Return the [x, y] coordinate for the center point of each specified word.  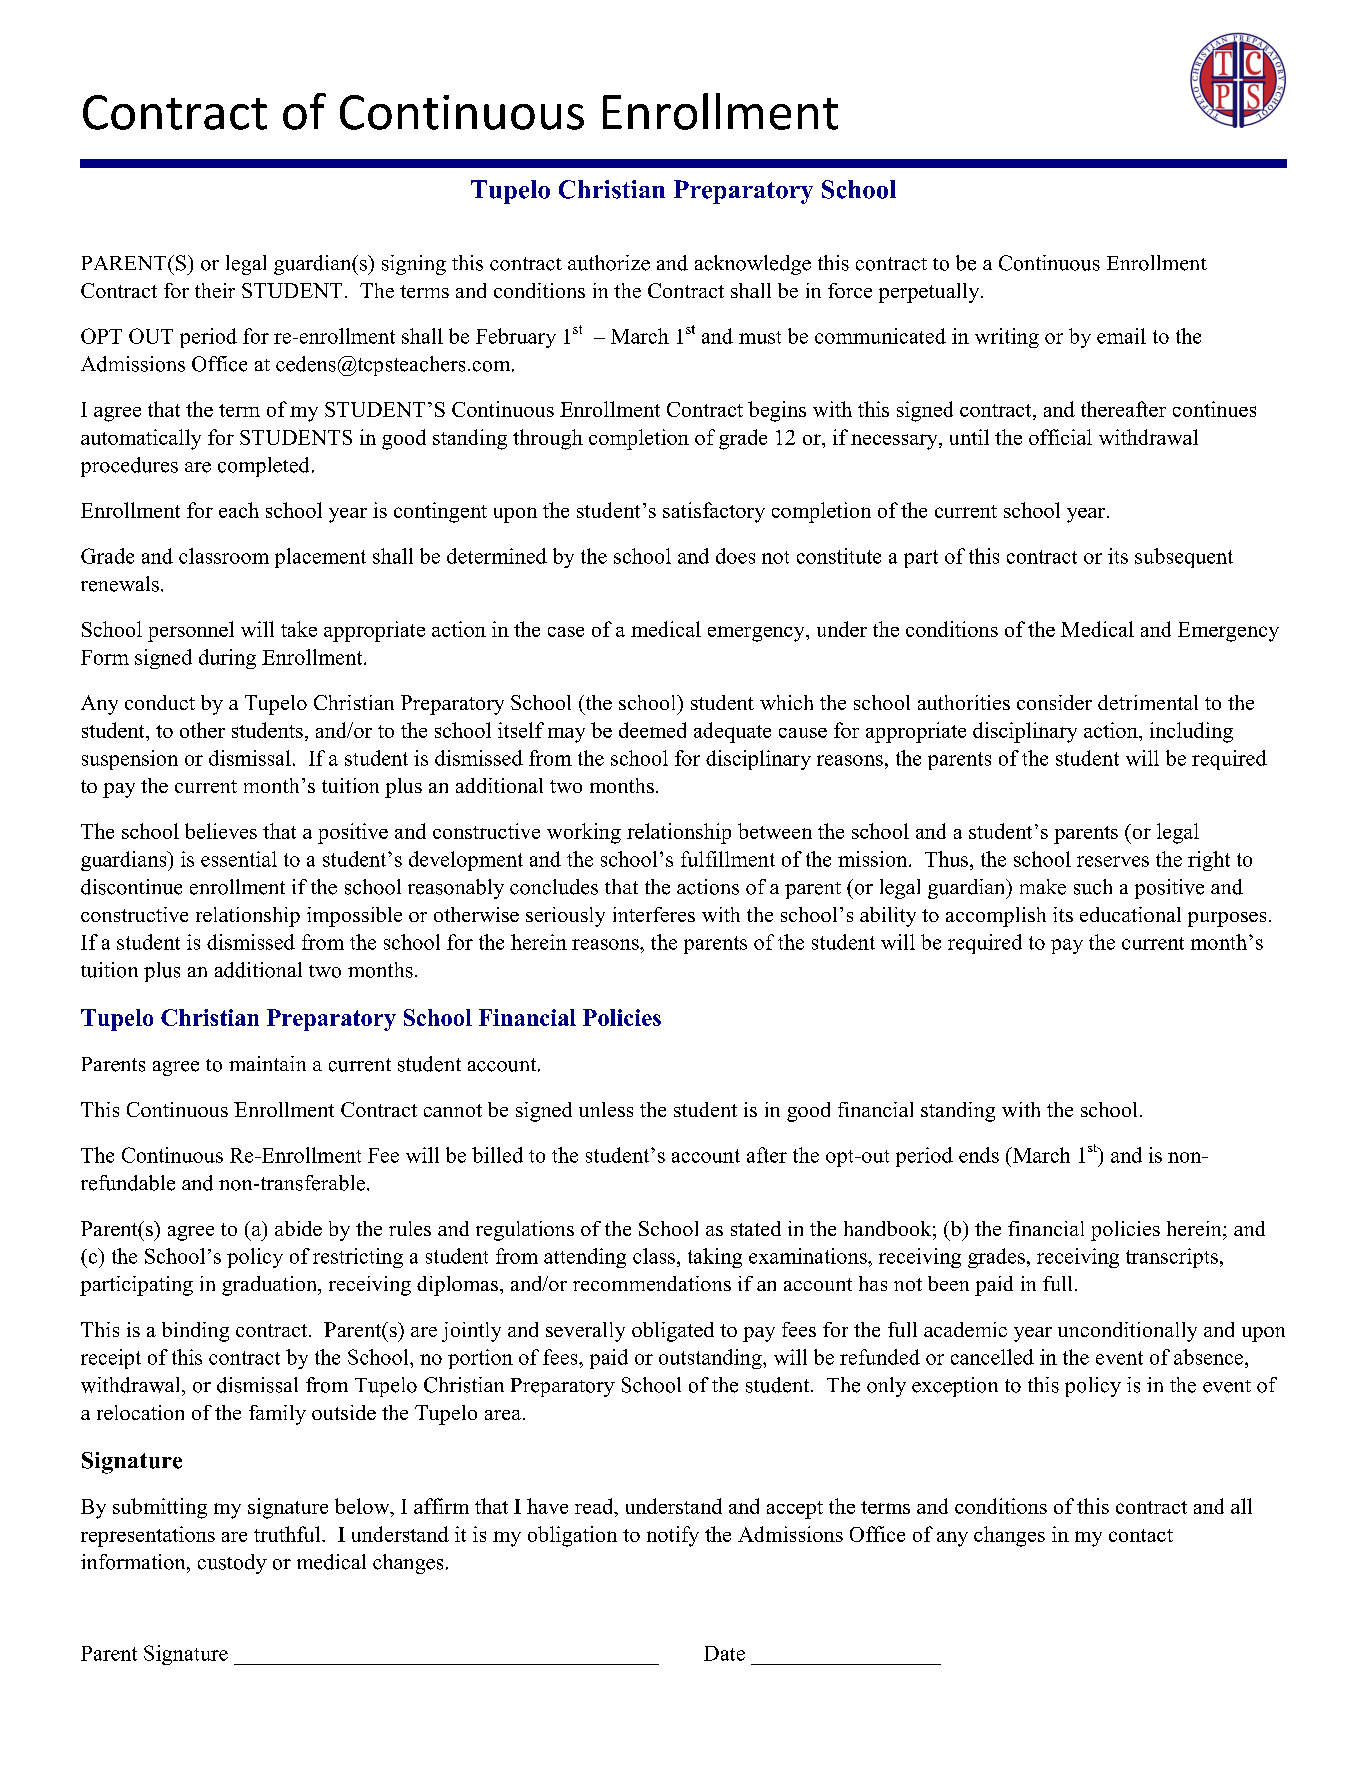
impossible [354, 917]
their [215, 290]
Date [724, 1653]
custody [232, 1564]
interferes [654, 914]
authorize [609, 263]
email [1121, 336]
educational [1130, 914]
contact [1141, 1535]
